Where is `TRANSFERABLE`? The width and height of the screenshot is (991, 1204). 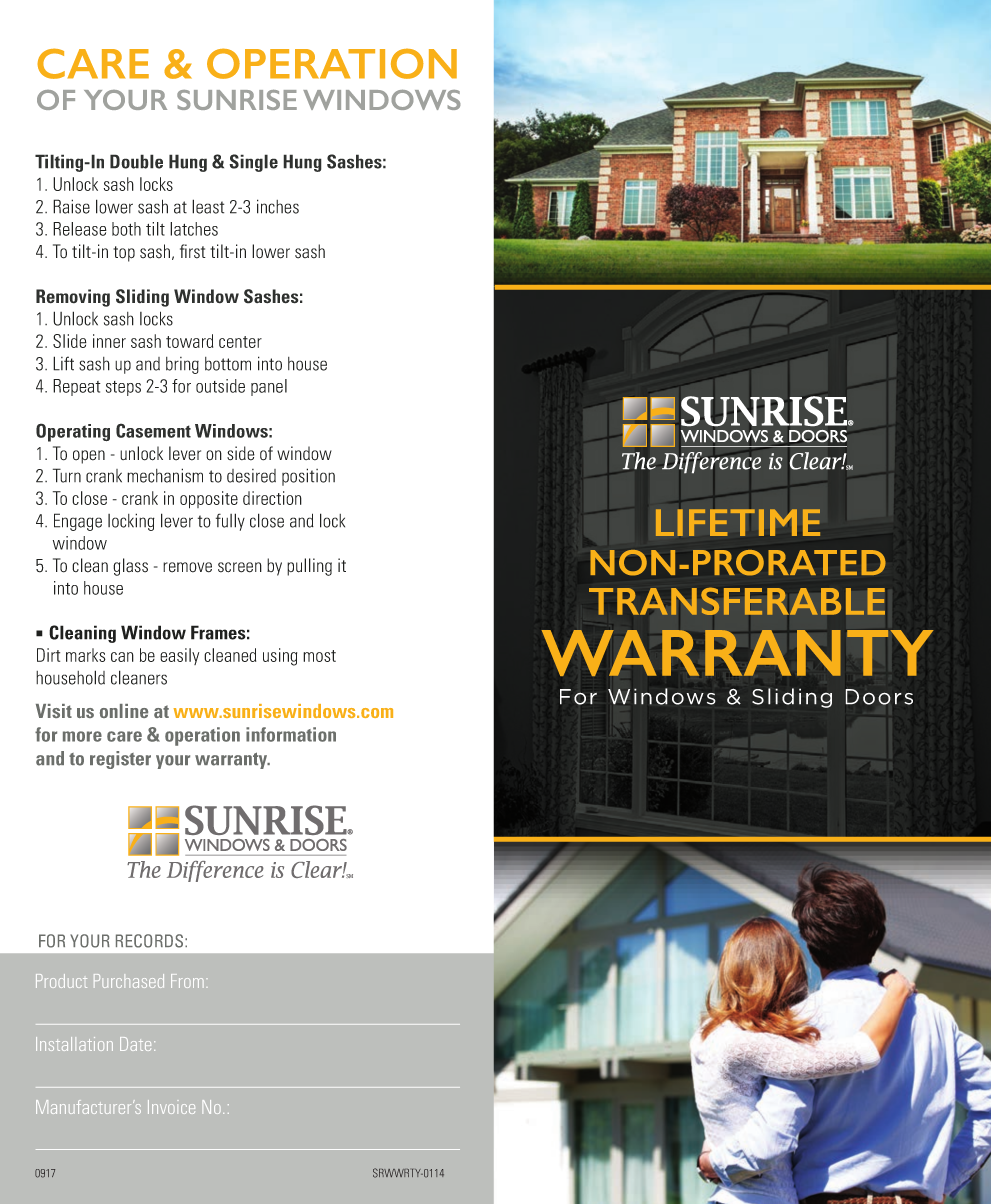 TRANSFERABLE is located at coordinates (737, 601).
